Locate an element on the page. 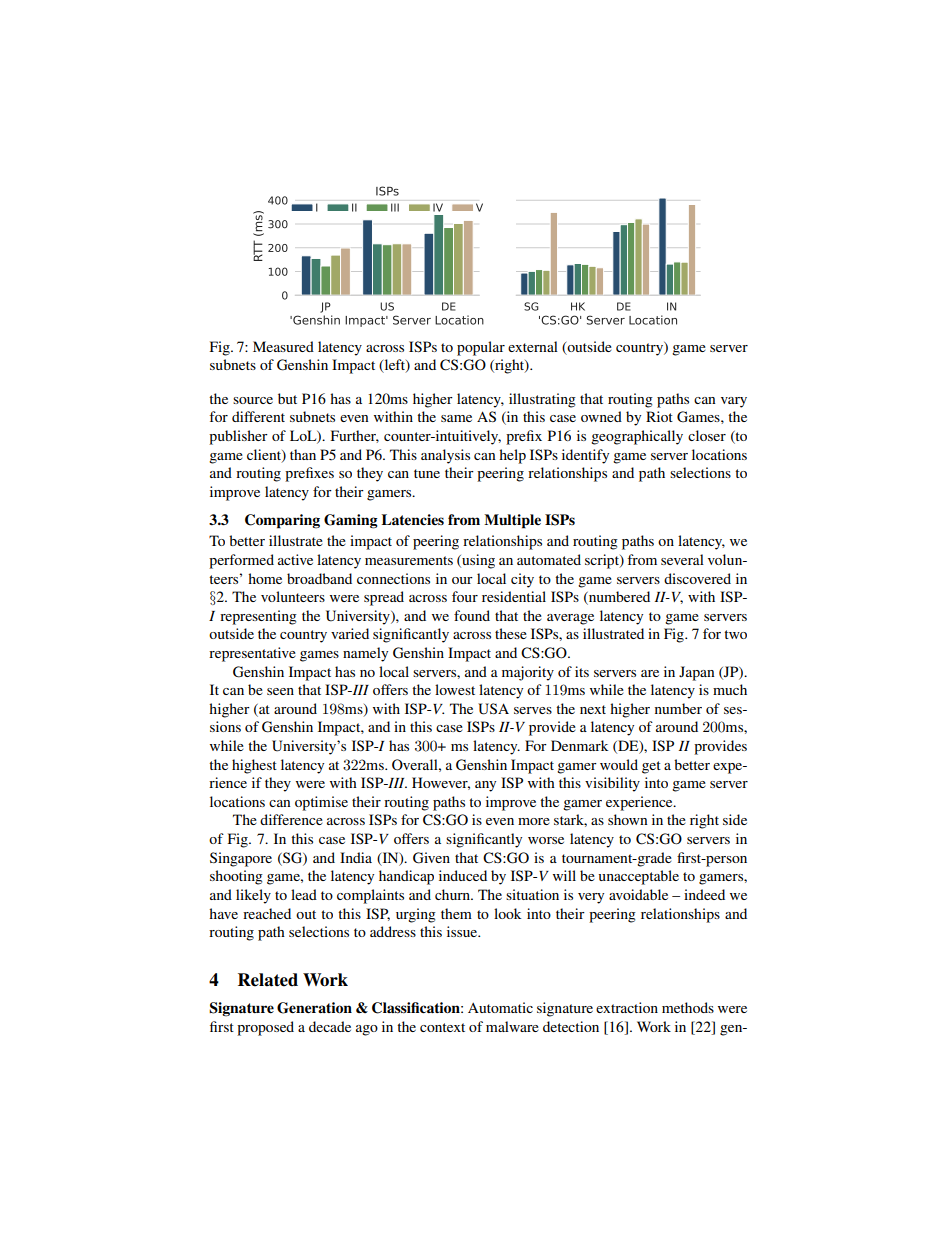 This image has width=952, height=1233. found is located at coordinates (472, 615).
